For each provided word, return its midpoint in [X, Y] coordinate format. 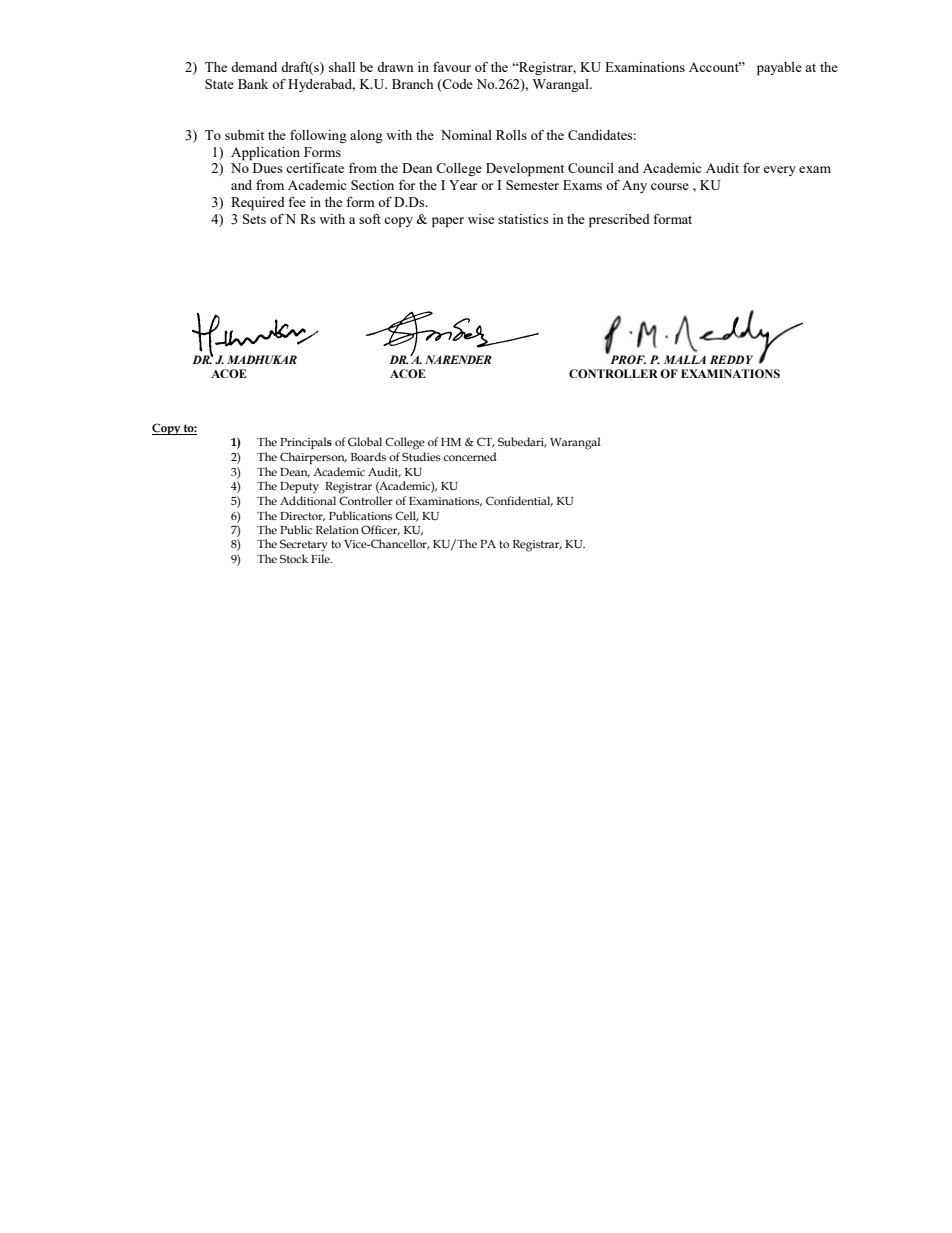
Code [457, 85]
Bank [253, 84]
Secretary [304, 545]
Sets [254, 219]
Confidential [519, 501]
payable [779, 69]
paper [448, 222]
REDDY [731, 359]
